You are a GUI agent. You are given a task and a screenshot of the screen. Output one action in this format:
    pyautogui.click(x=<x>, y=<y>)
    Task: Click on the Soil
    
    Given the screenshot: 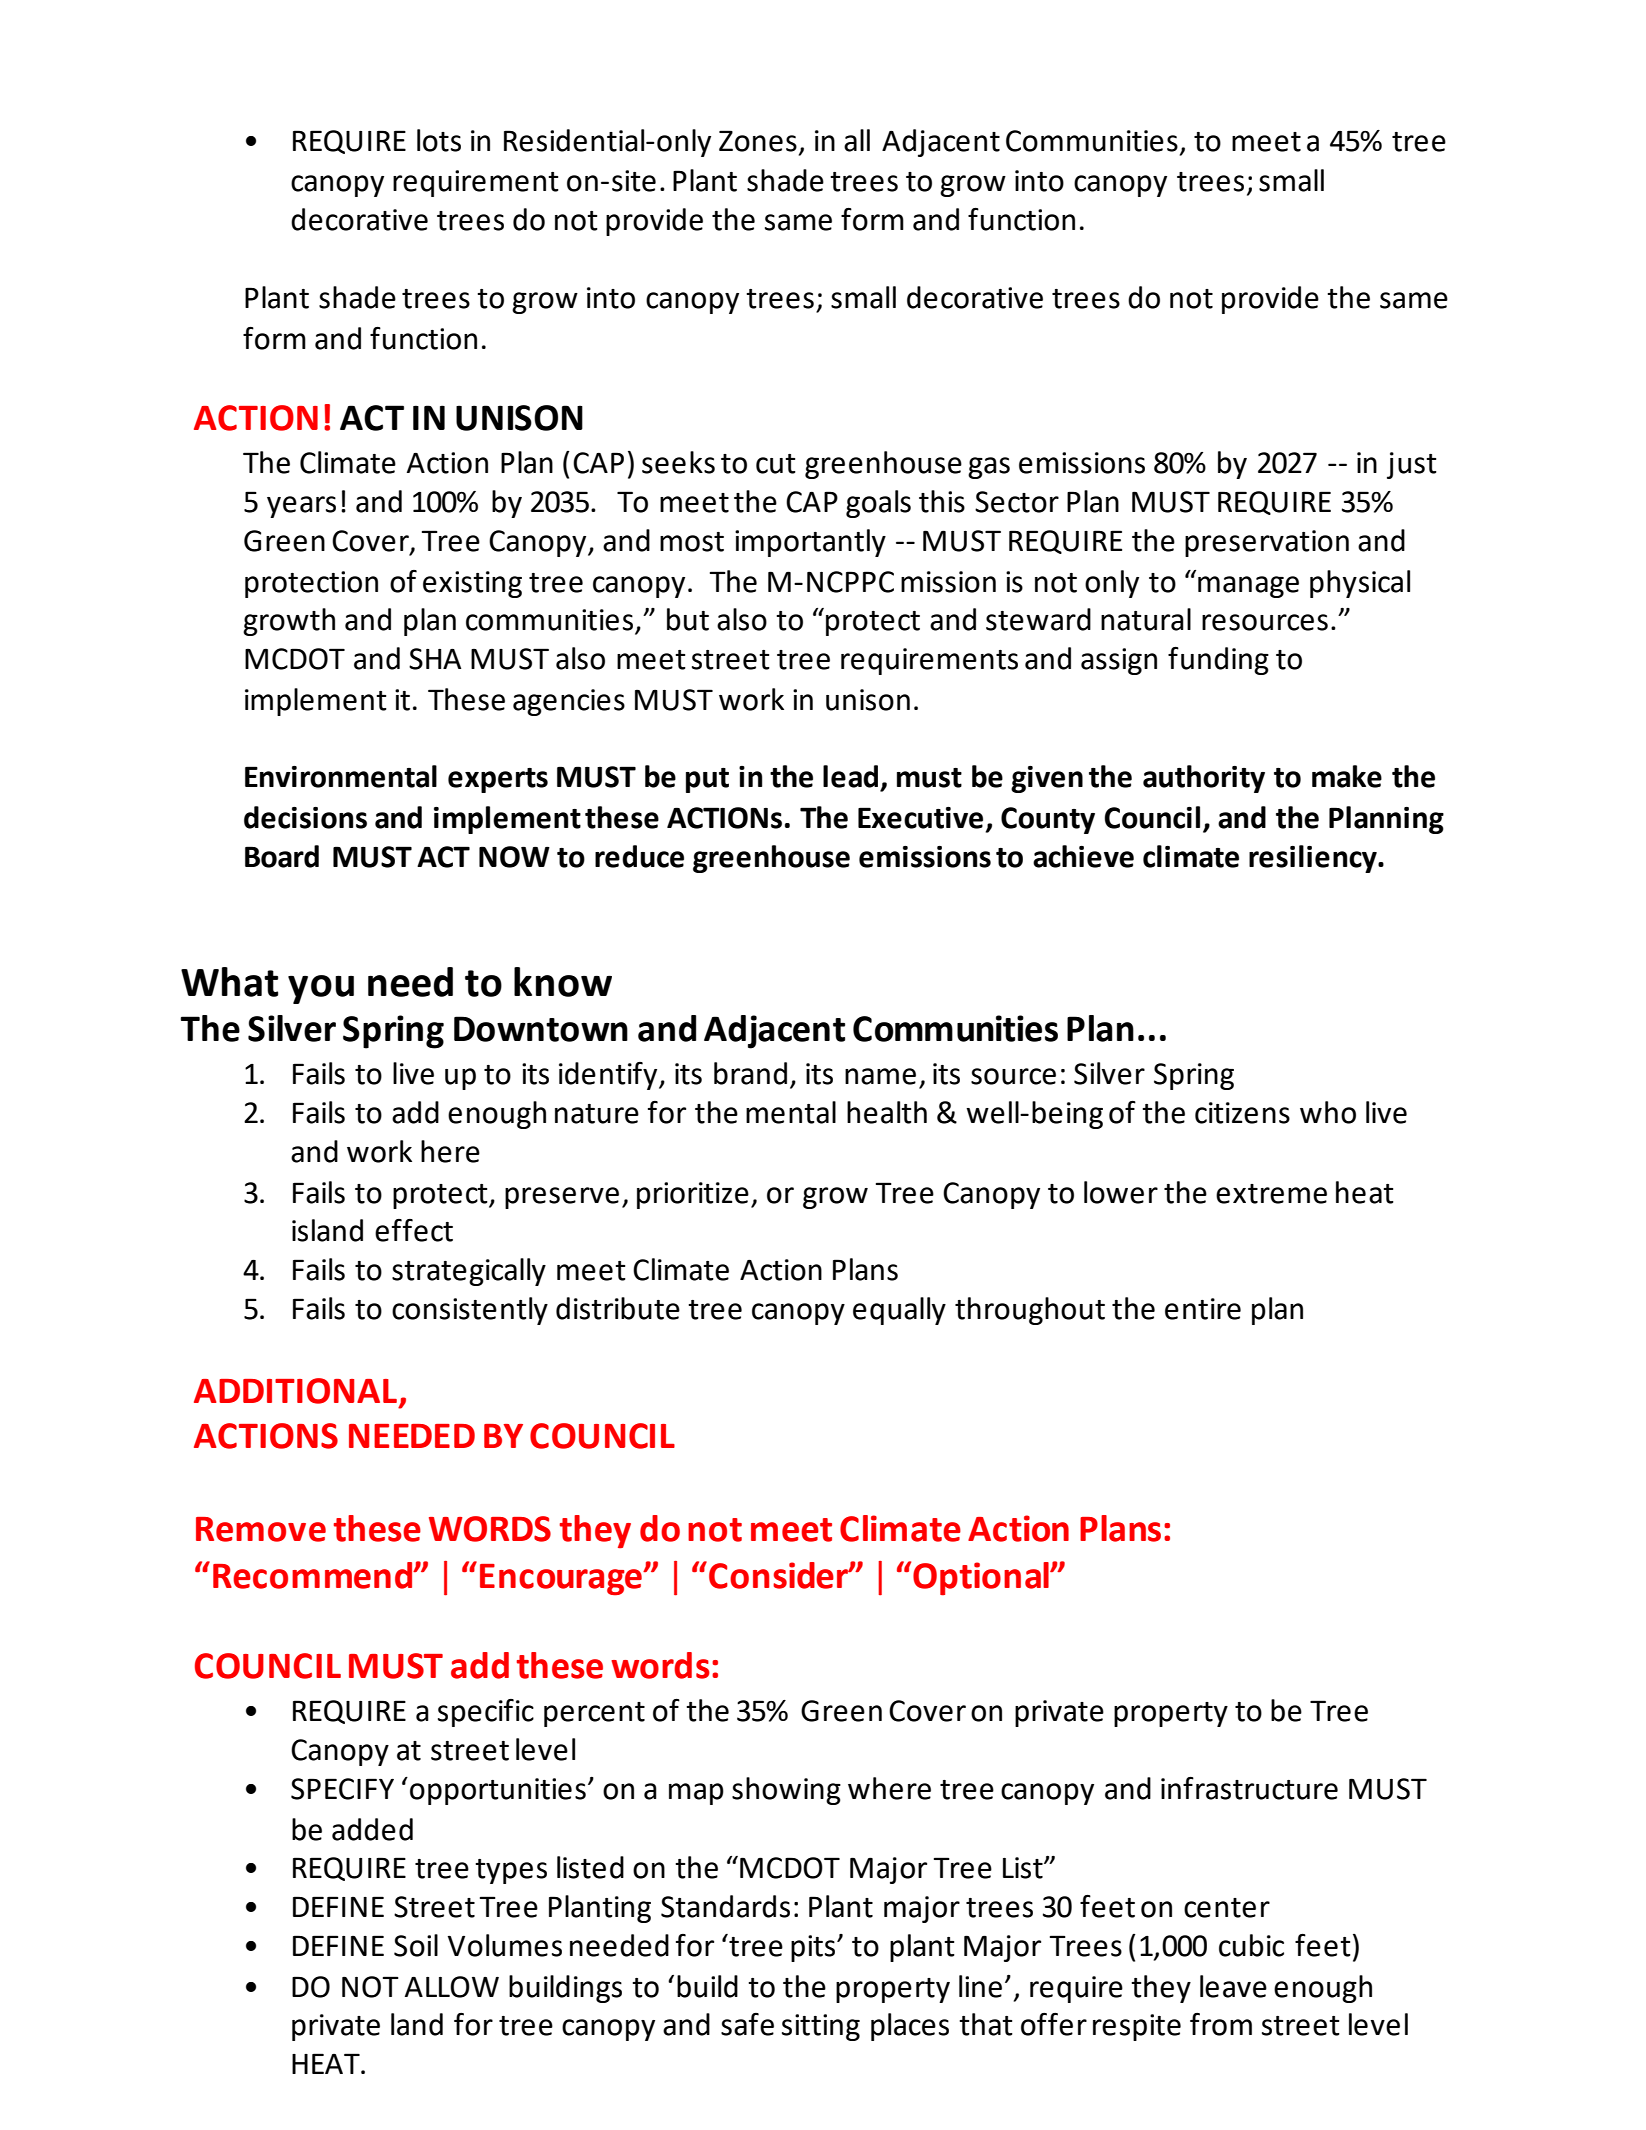 What is the action you would take?
    pyautogui.click(x=416, y=1945)
